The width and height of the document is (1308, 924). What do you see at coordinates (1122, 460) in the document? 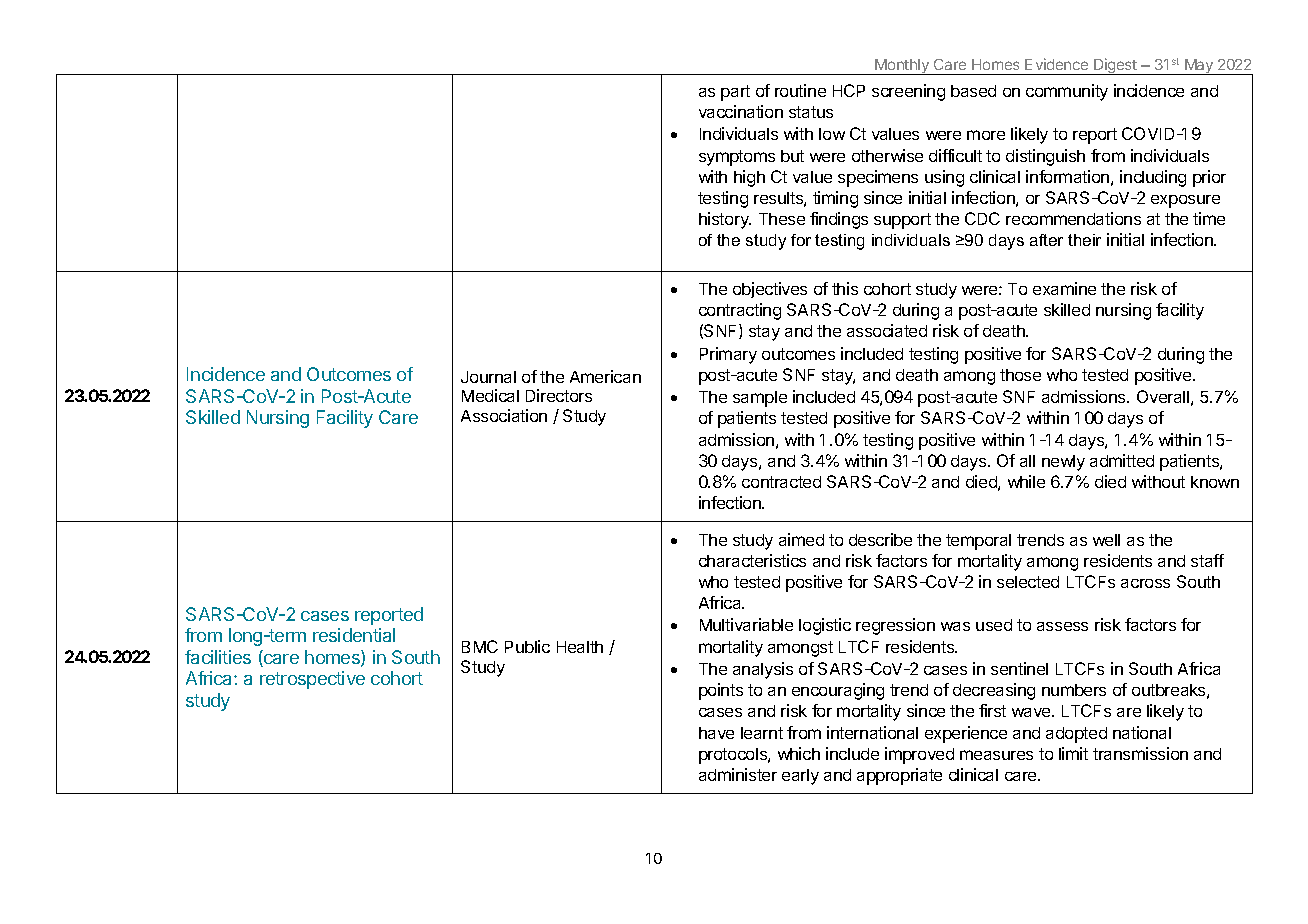
I see `admitted` at bounding box center [1122, 460].
